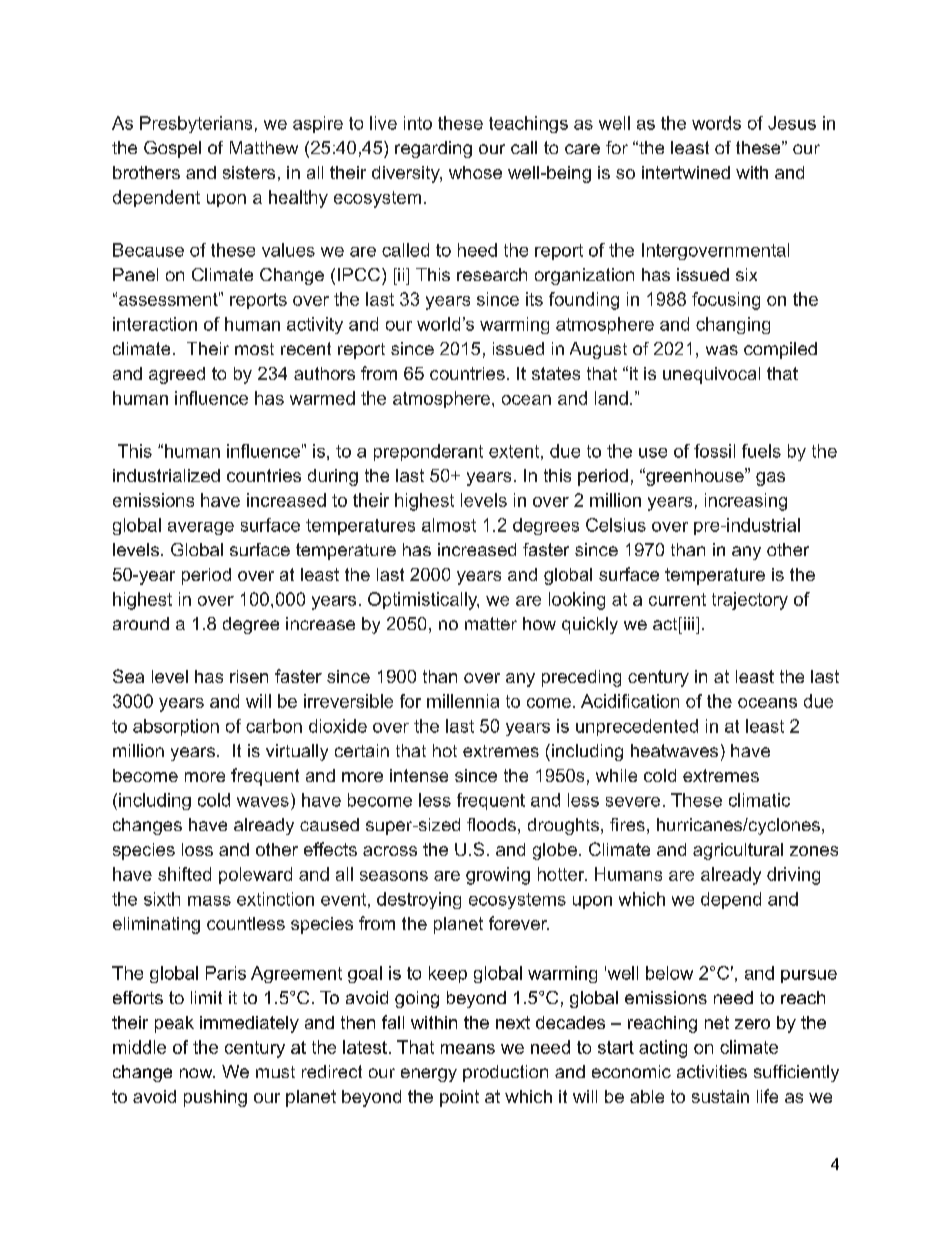 This image has height=1233, width=952. Describe the element at coordinates (468, 1049) in the image. I see `means` at that location.
